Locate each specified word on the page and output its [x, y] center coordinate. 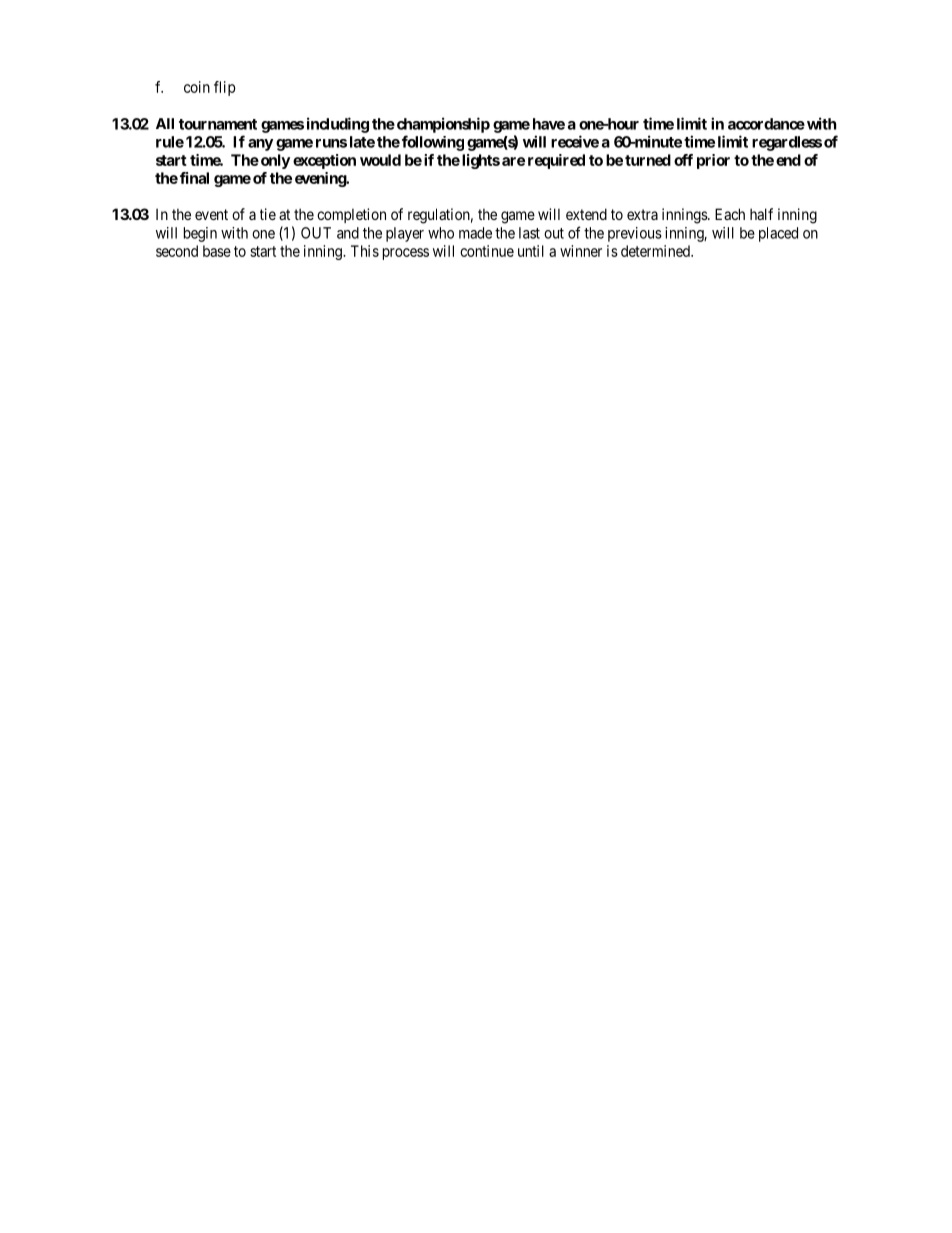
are [513, 161]
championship [442, 125]
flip [225, 88]
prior [713, 161]
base [217, 251]
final [194, 178]
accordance [766, 124]
